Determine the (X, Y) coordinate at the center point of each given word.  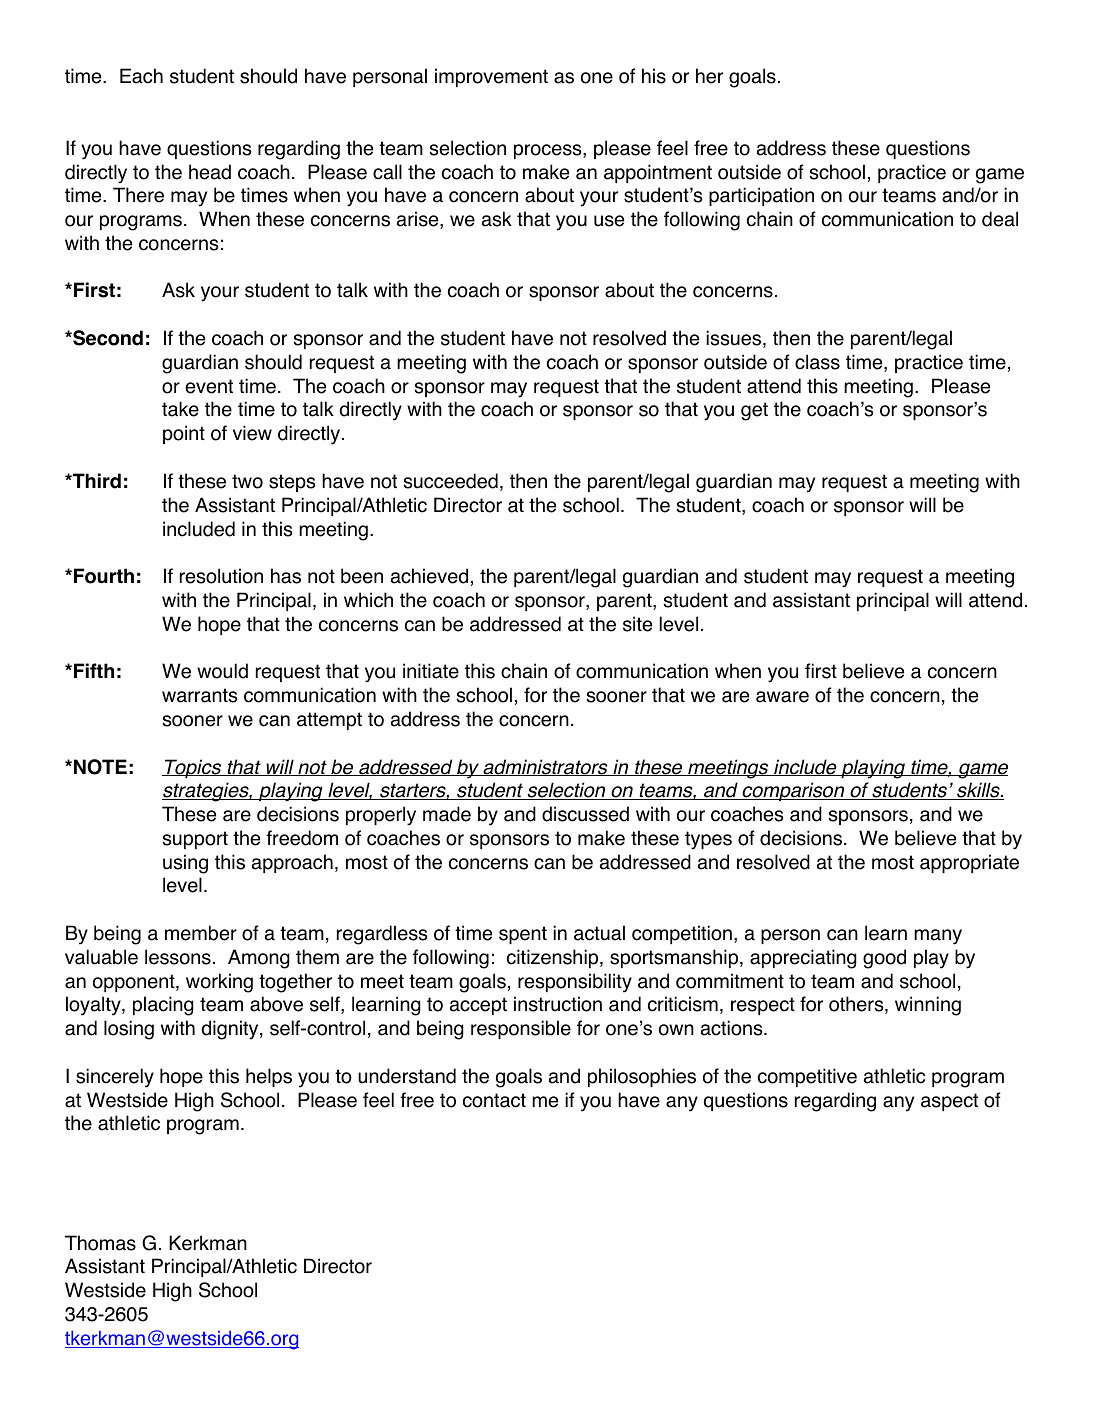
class (817, 362)
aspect (949, 1102)
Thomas (100, 1243)
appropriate (969, 863)
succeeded (450, 481)
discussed (585, 814)
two (247, 481)
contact (494, 1100)
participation (761, 196)
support (195, 840)
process (549, 151)
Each (141, 76)
